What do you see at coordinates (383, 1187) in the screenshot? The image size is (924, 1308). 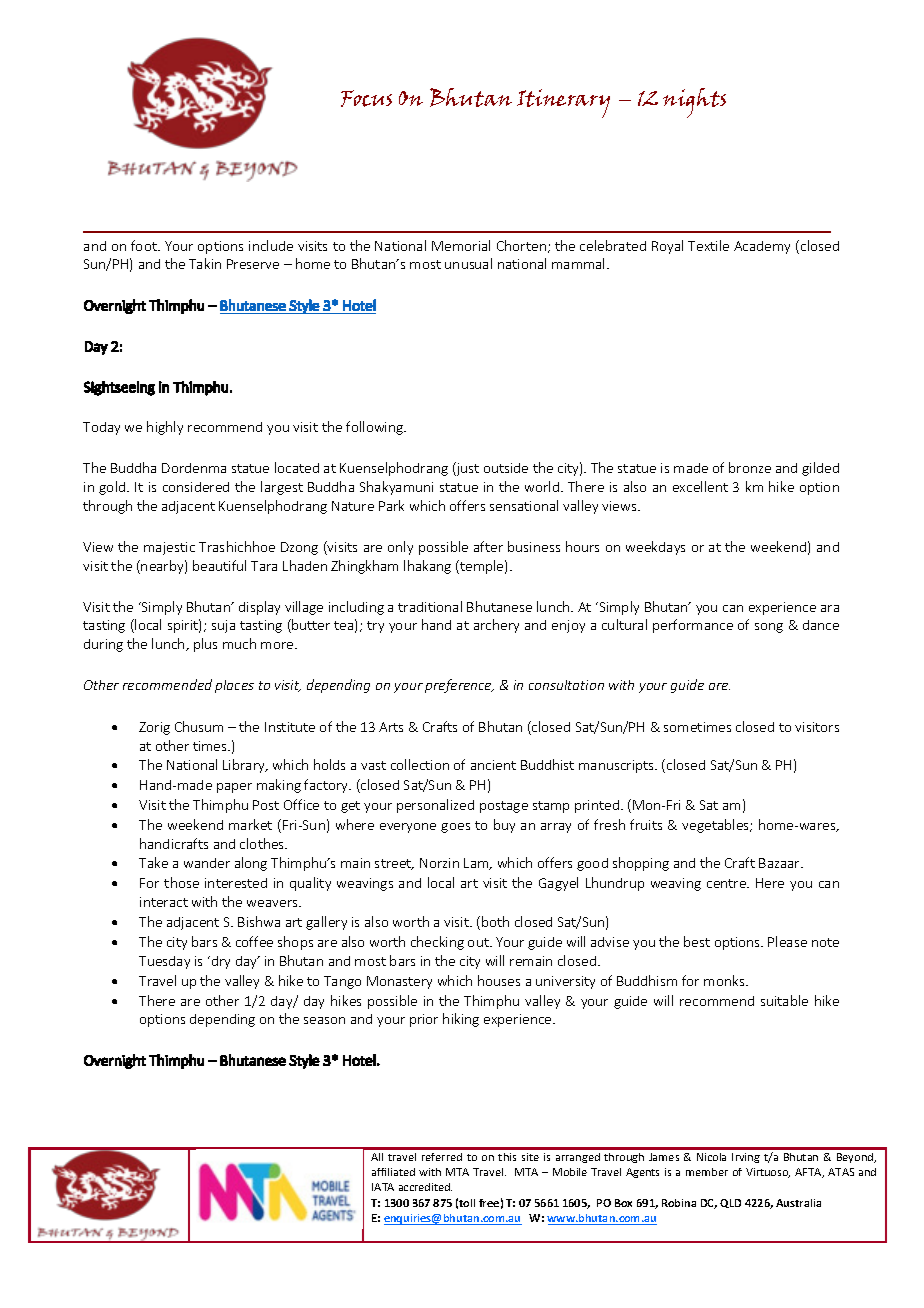 I see `IATA` at bounding box center [383, 1187].
